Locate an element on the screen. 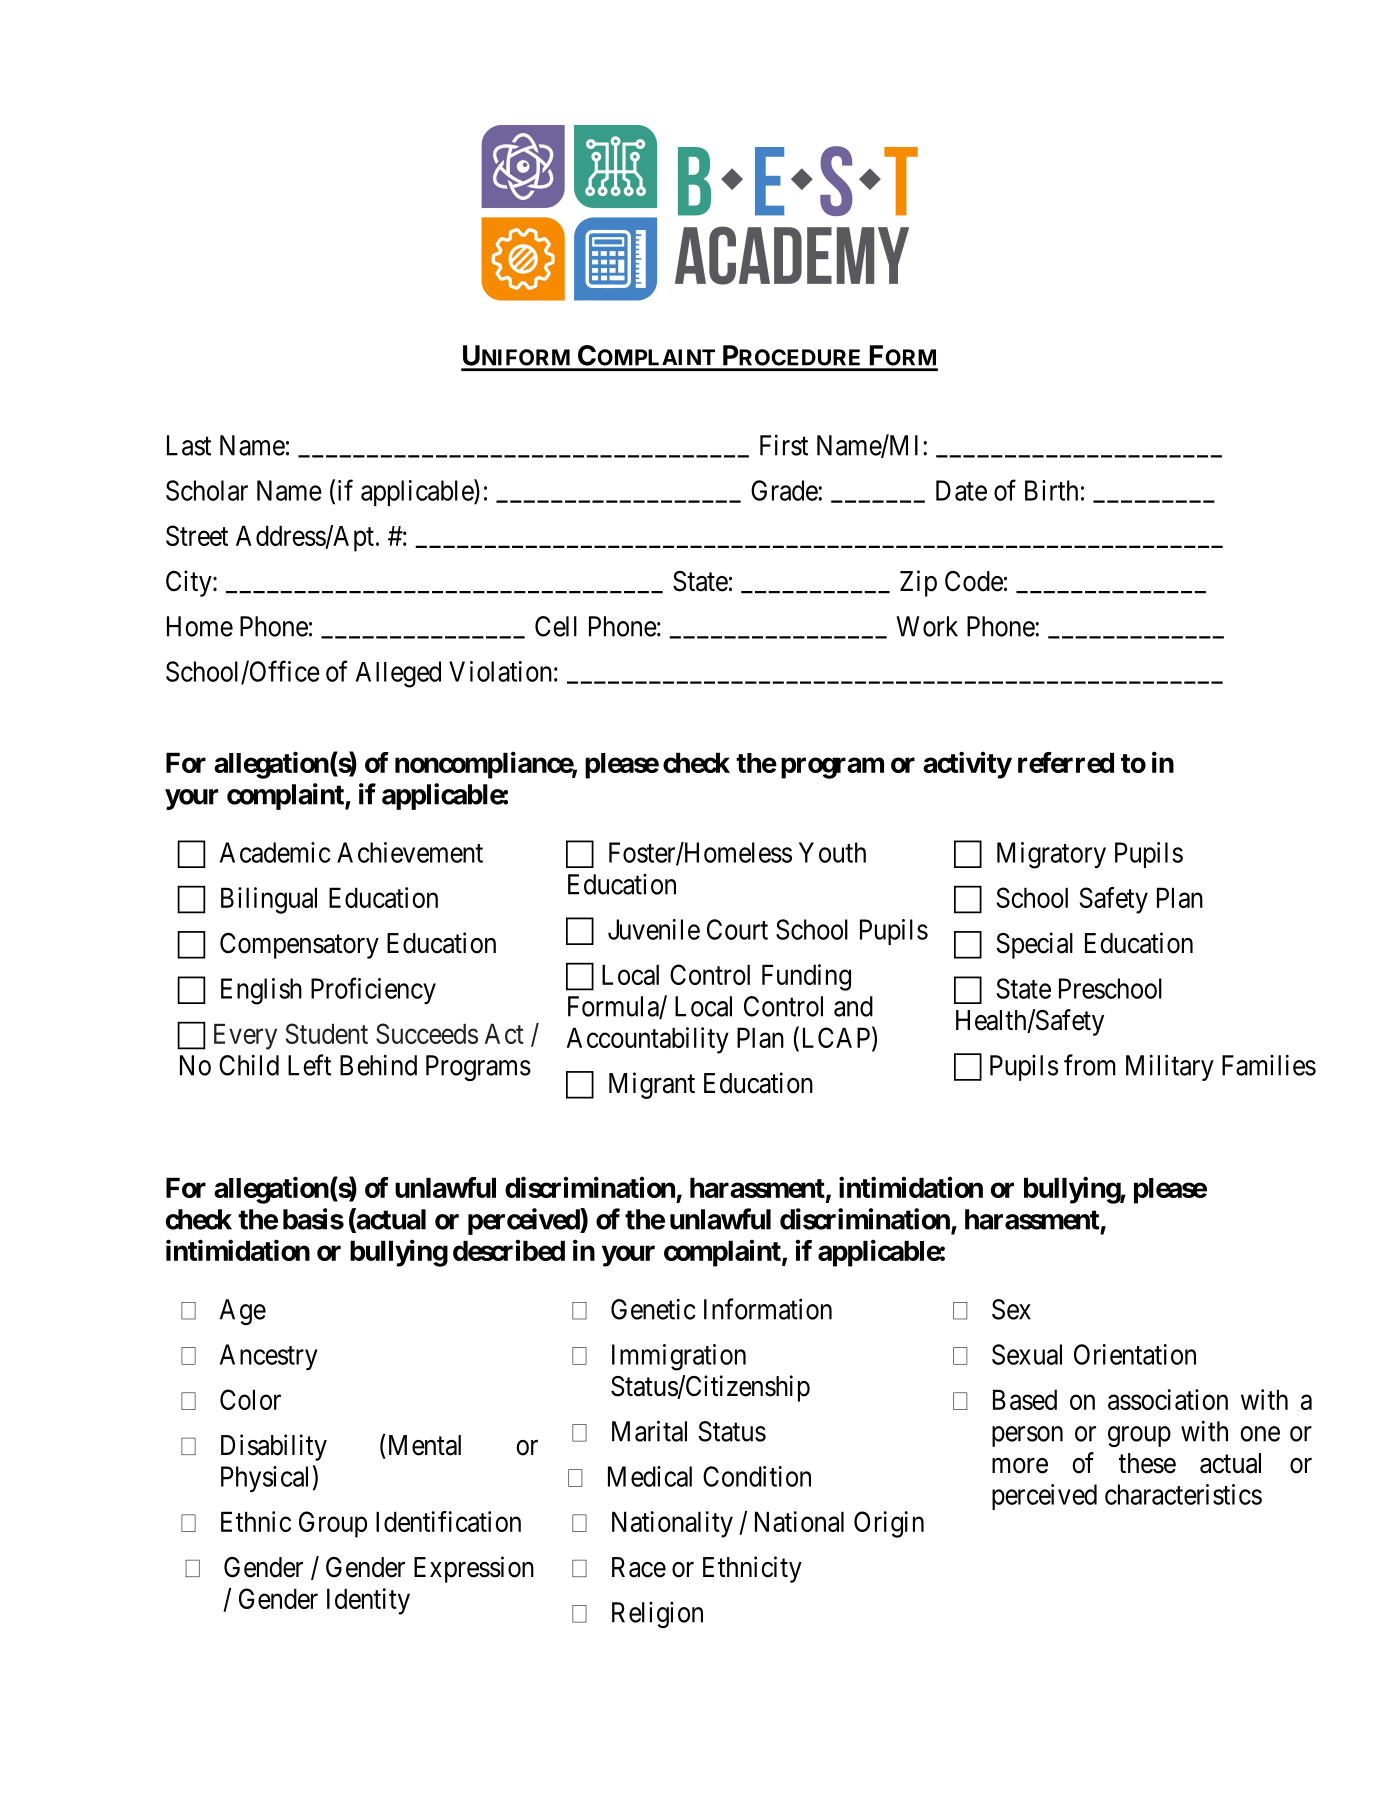 The height and width of the screenshot is (1810, 1399). Age is located at coordinates (243, 1312).
